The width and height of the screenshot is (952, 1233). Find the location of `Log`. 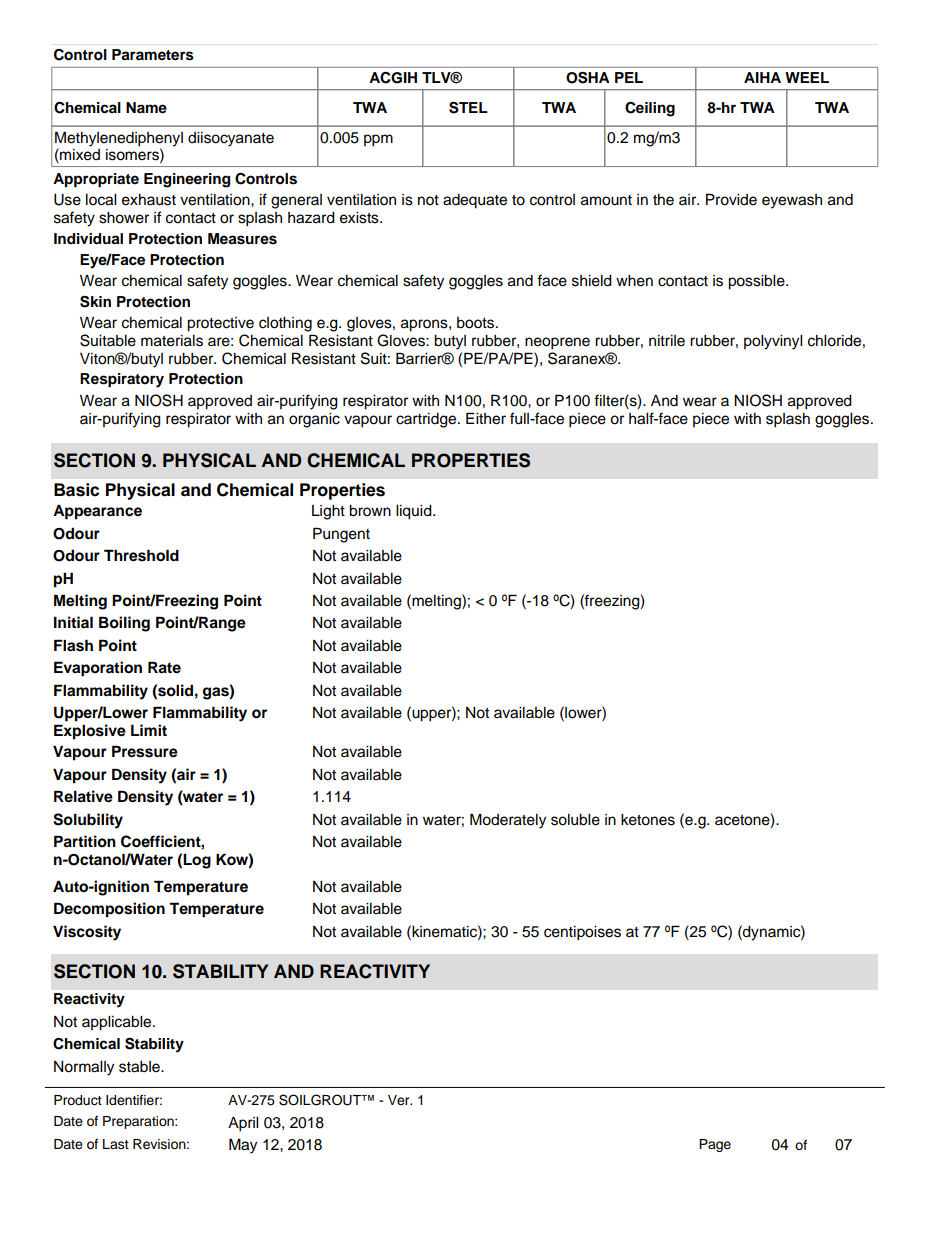

Log is located at coordinates (197, 861).
